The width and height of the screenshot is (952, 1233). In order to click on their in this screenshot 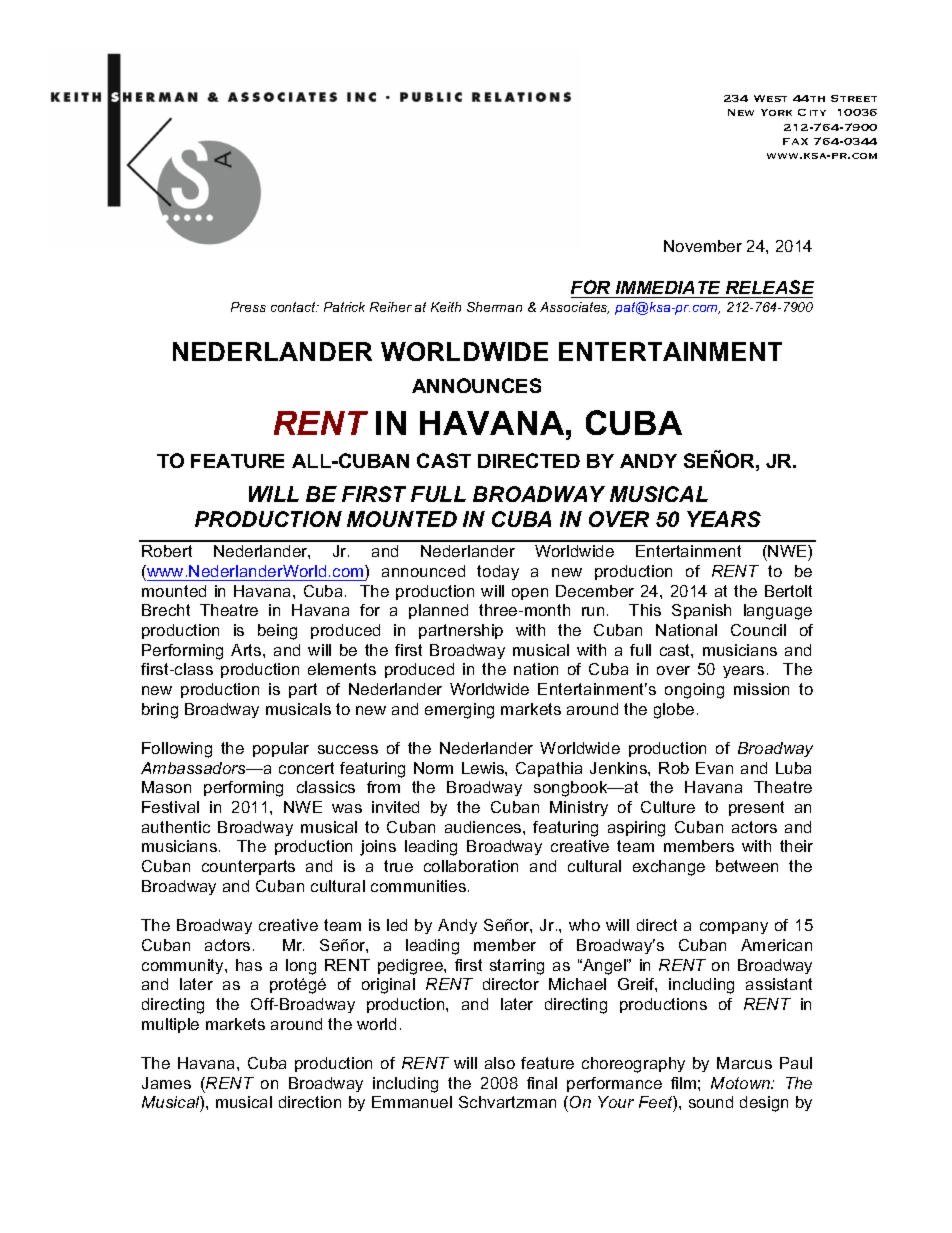, I will do `click(796, 846)`.
